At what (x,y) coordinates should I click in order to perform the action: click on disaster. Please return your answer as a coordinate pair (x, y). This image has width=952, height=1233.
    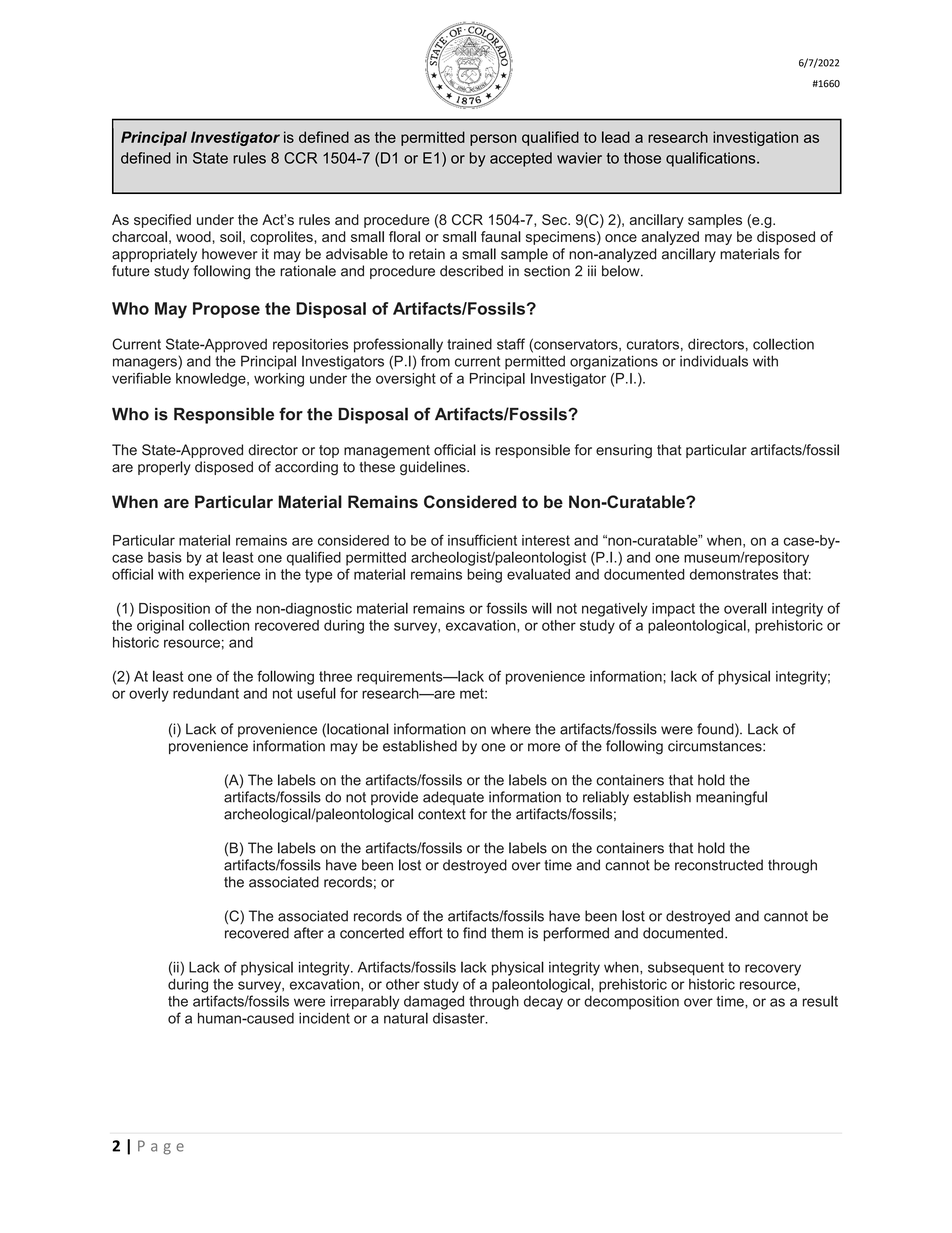
    Looking at the image, I should click on (460, 1018).
